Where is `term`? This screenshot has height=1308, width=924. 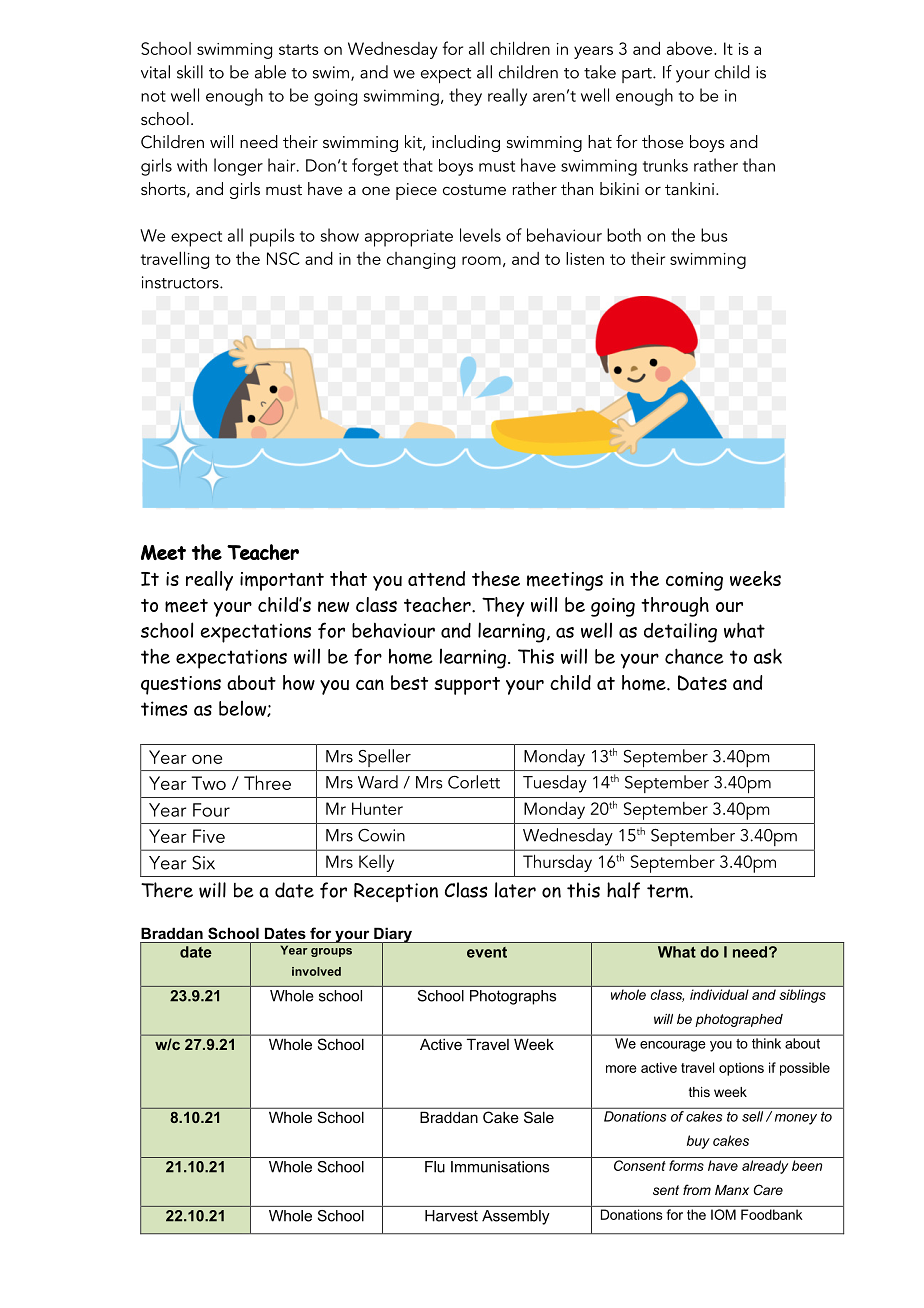
term is located at coordinates (669, 891).
